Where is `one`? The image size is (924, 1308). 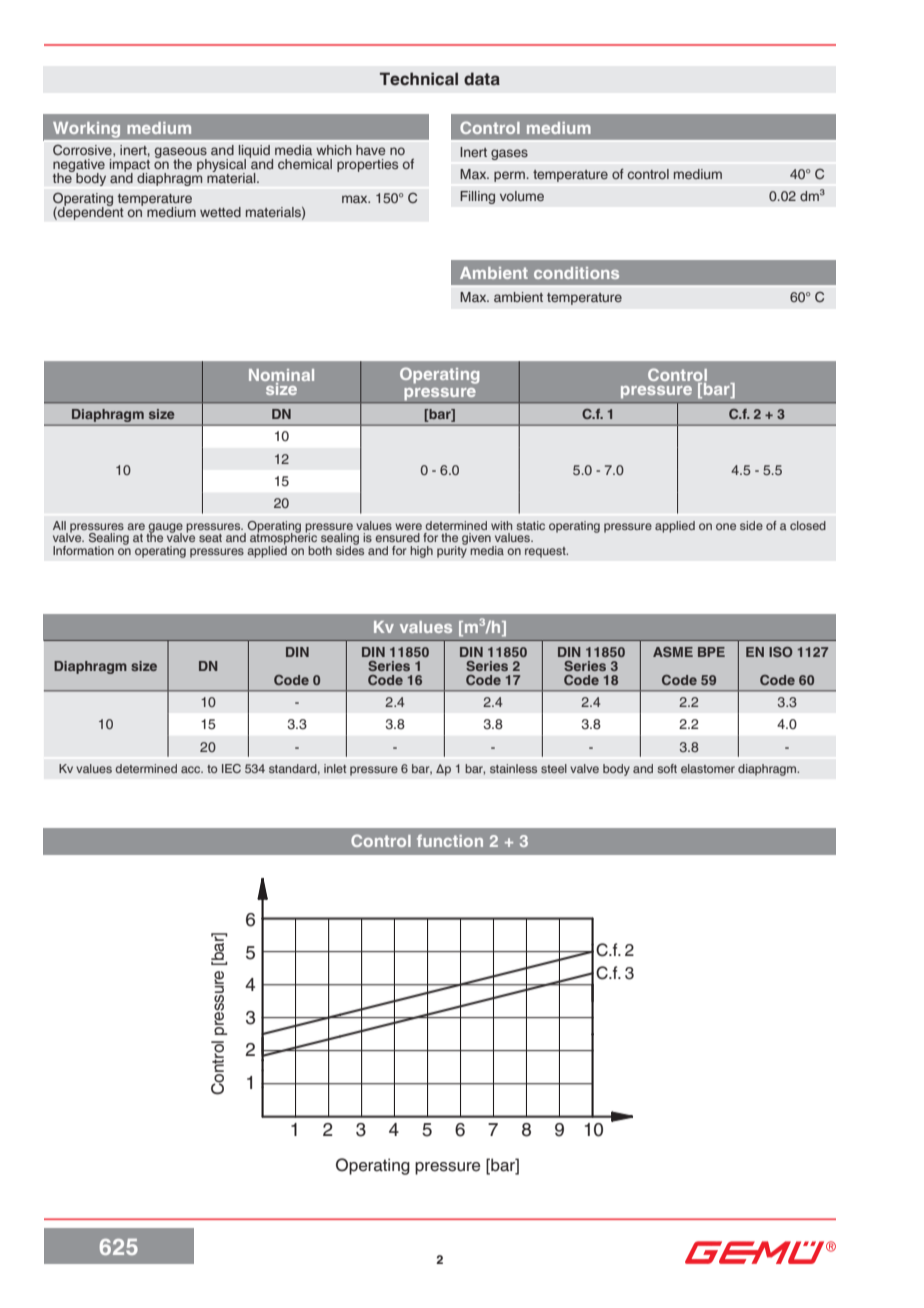 one is located at coordinates (726, 526).
